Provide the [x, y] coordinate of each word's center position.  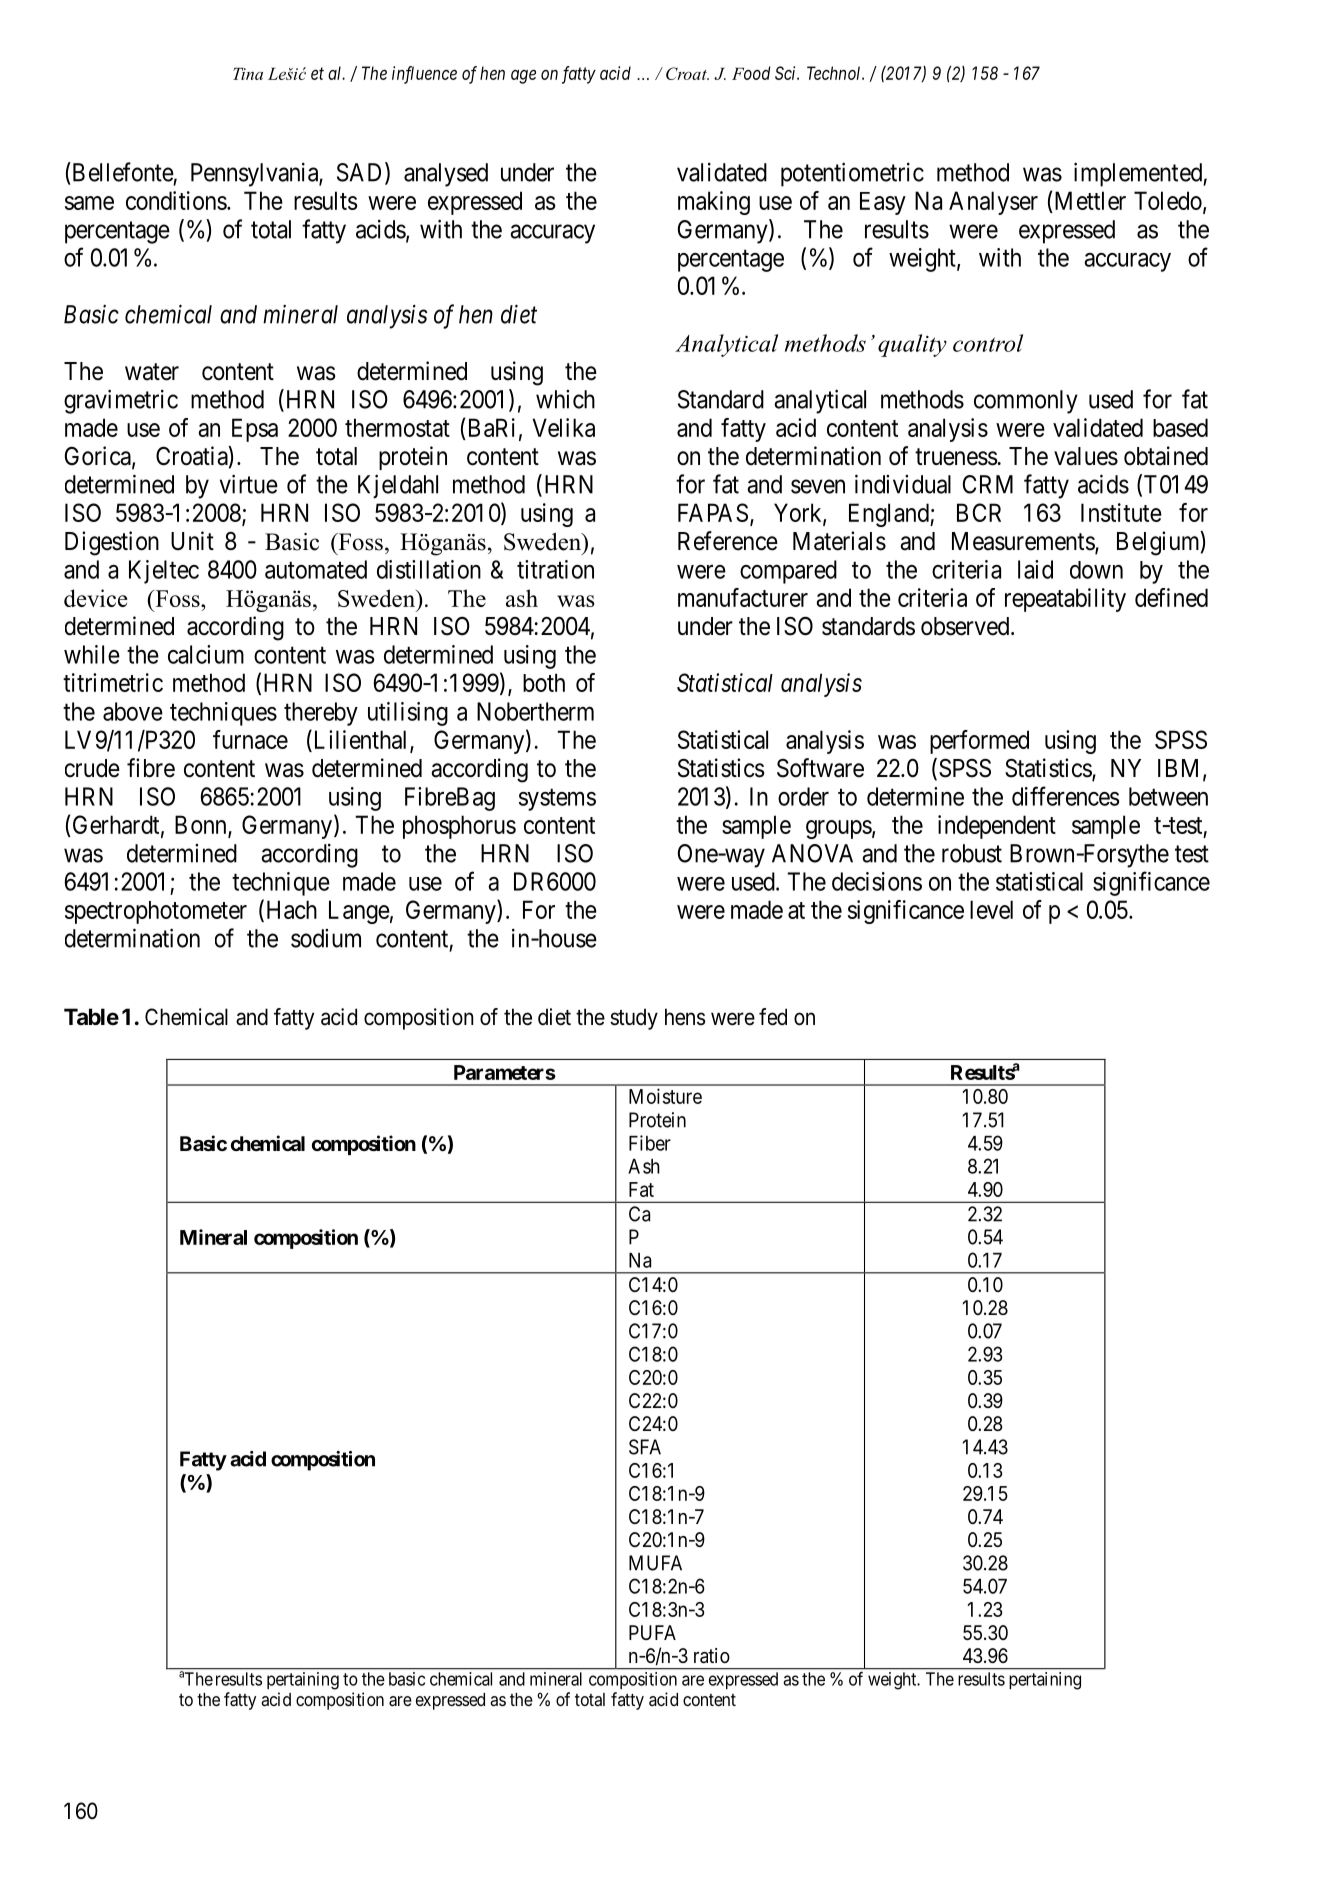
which [565, 399]
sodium [326, 938]
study [634, 1019]
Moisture [665, 1096]
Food [751, 73]
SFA [645, 1447]
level [991, 909]
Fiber [650, 1143]
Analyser [993, 203]
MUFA [655, 1563]
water [152, 372]
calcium [206, 654]
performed [979, 742]
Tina [248, 74]
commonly [1026, 402]
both [544, 682]
